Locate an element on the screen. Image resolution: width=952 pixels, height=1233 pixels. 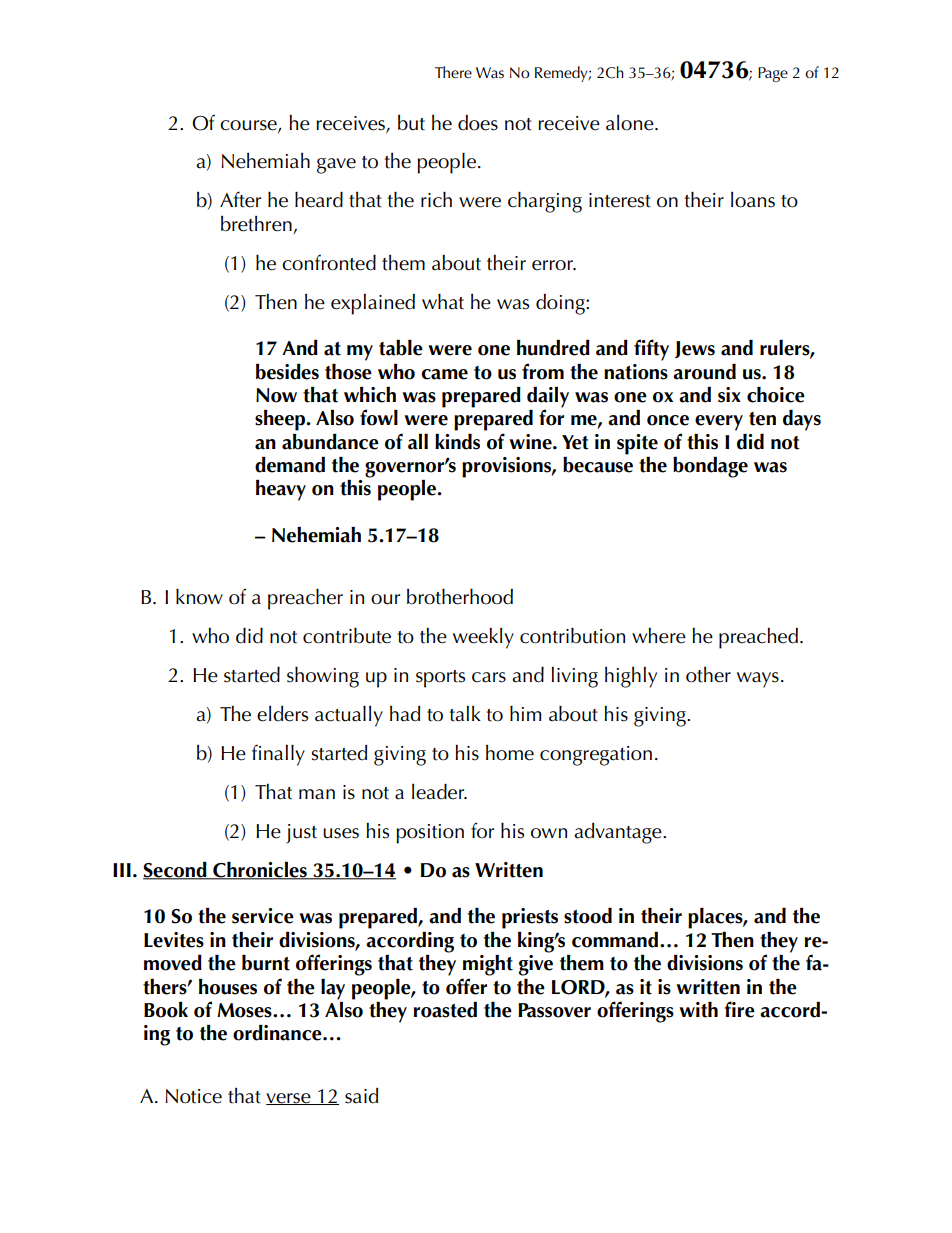
kinds is located at coordinates (457, 442).
